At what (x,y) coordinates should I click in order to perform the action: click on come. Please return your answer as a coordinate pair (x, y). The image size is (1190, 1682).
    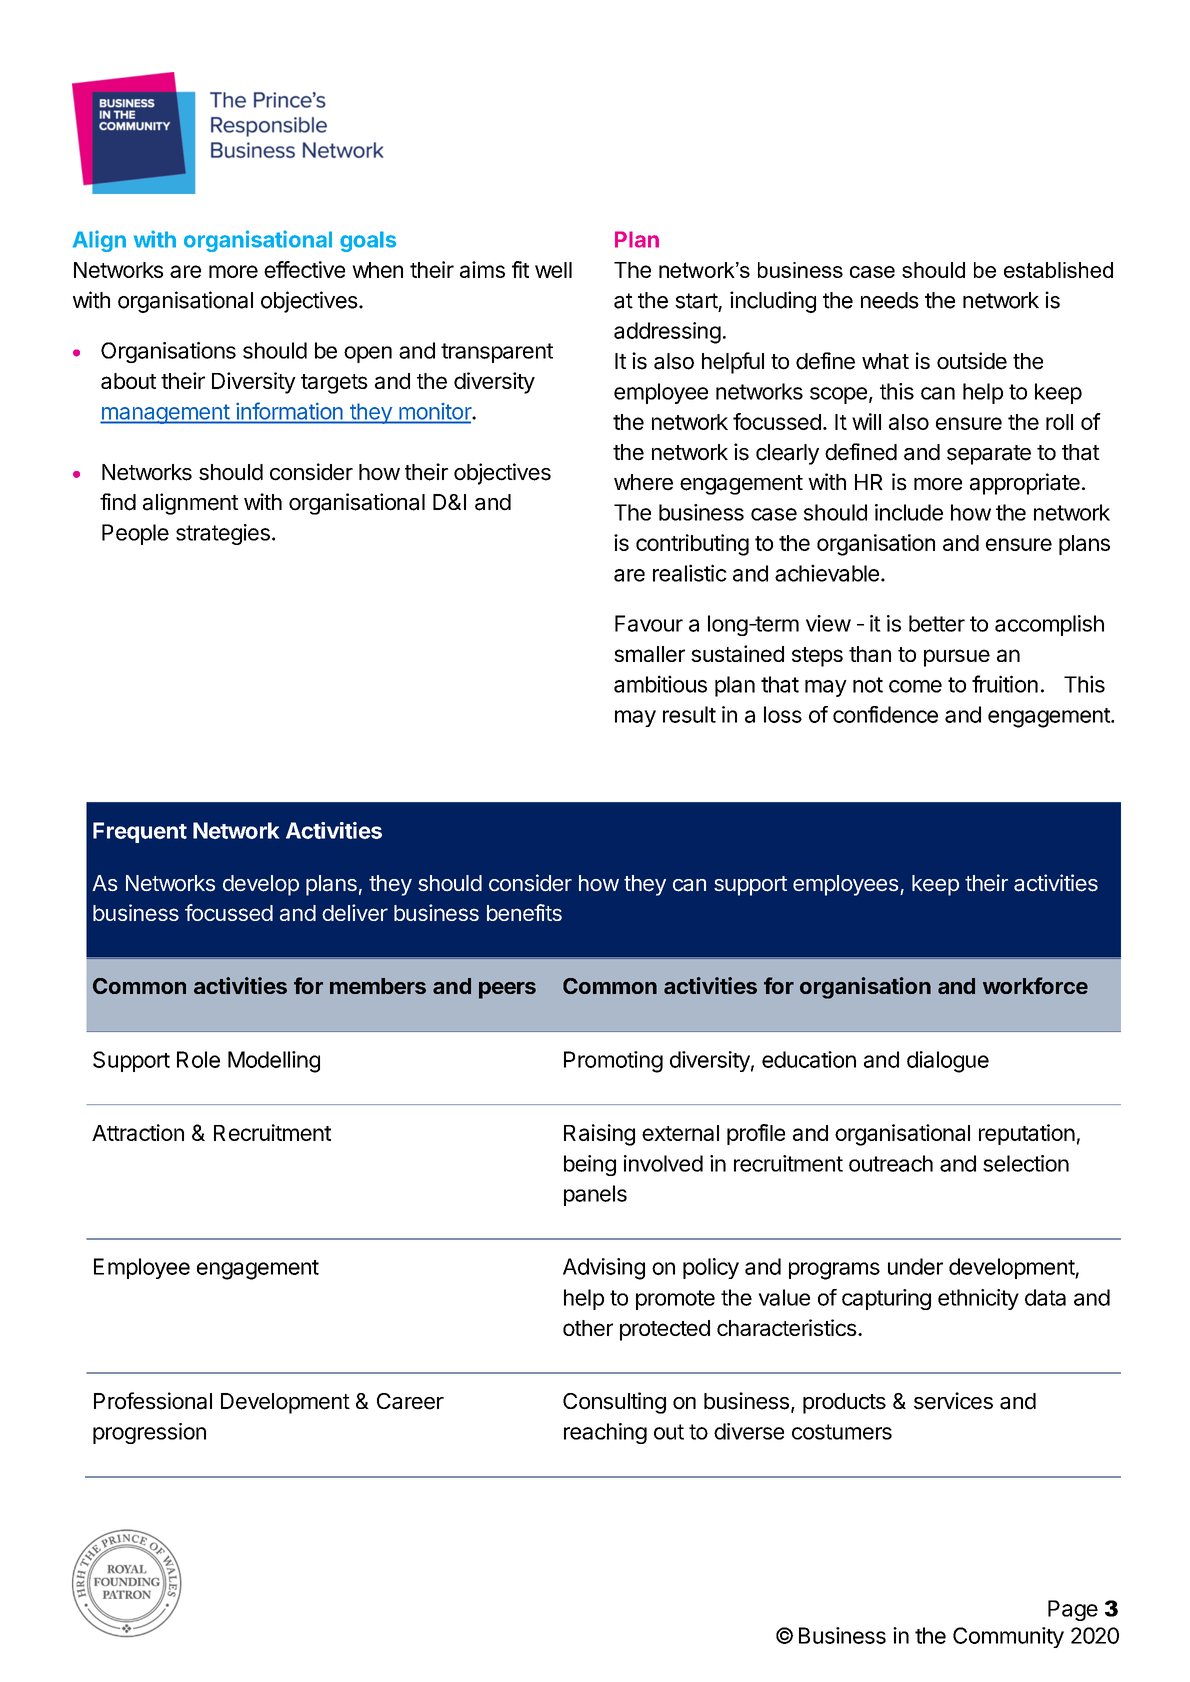
    Looking at the image, I should click on (915, 686).
